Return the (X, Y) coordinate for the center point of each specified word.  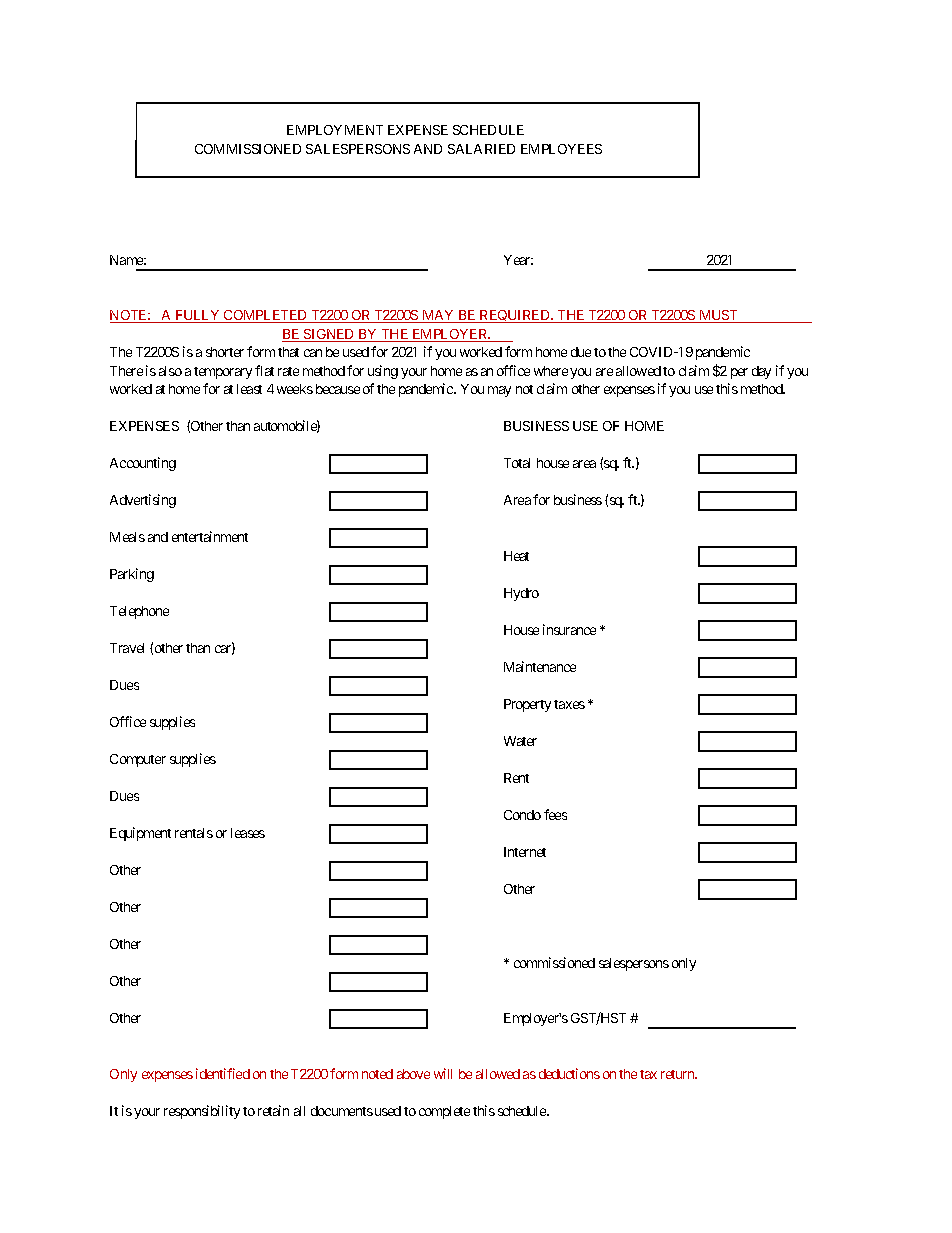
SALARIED (481, 149)
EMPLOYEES (561, 149)
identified (223, 1073)
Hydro (521, 594)
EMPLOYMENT (335, 130)
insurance (569, 629)
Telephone (139, 612)
